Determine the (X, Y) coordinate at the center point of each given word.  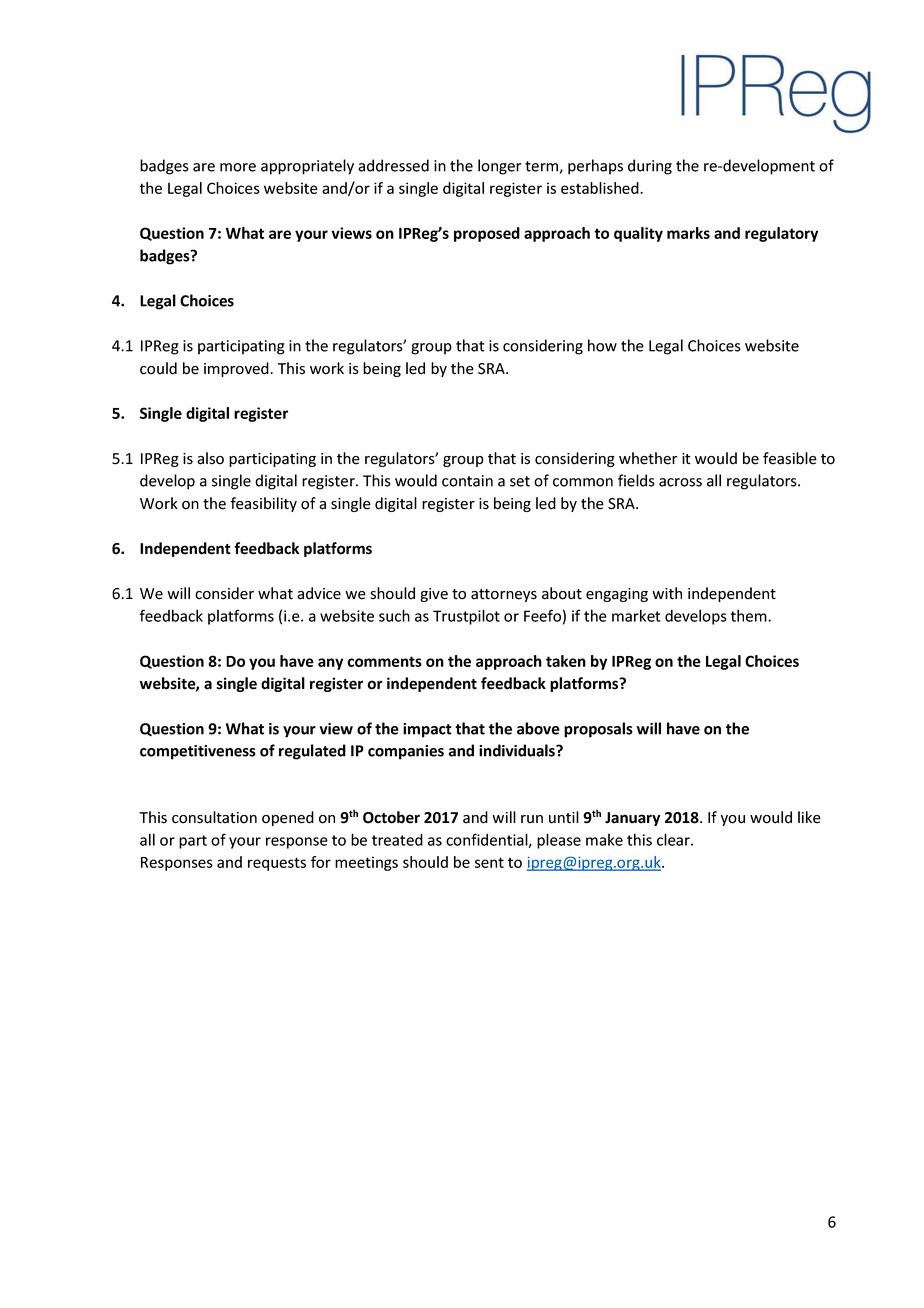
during (650, 167)
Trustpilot (466, 617)
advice (319, 593)
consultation (214, 817)
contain (467, 481)
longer (499, 167)
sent (489, 862)
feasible (790, 458)
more (238, 167)
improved (237, 369)
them (750, 615)
